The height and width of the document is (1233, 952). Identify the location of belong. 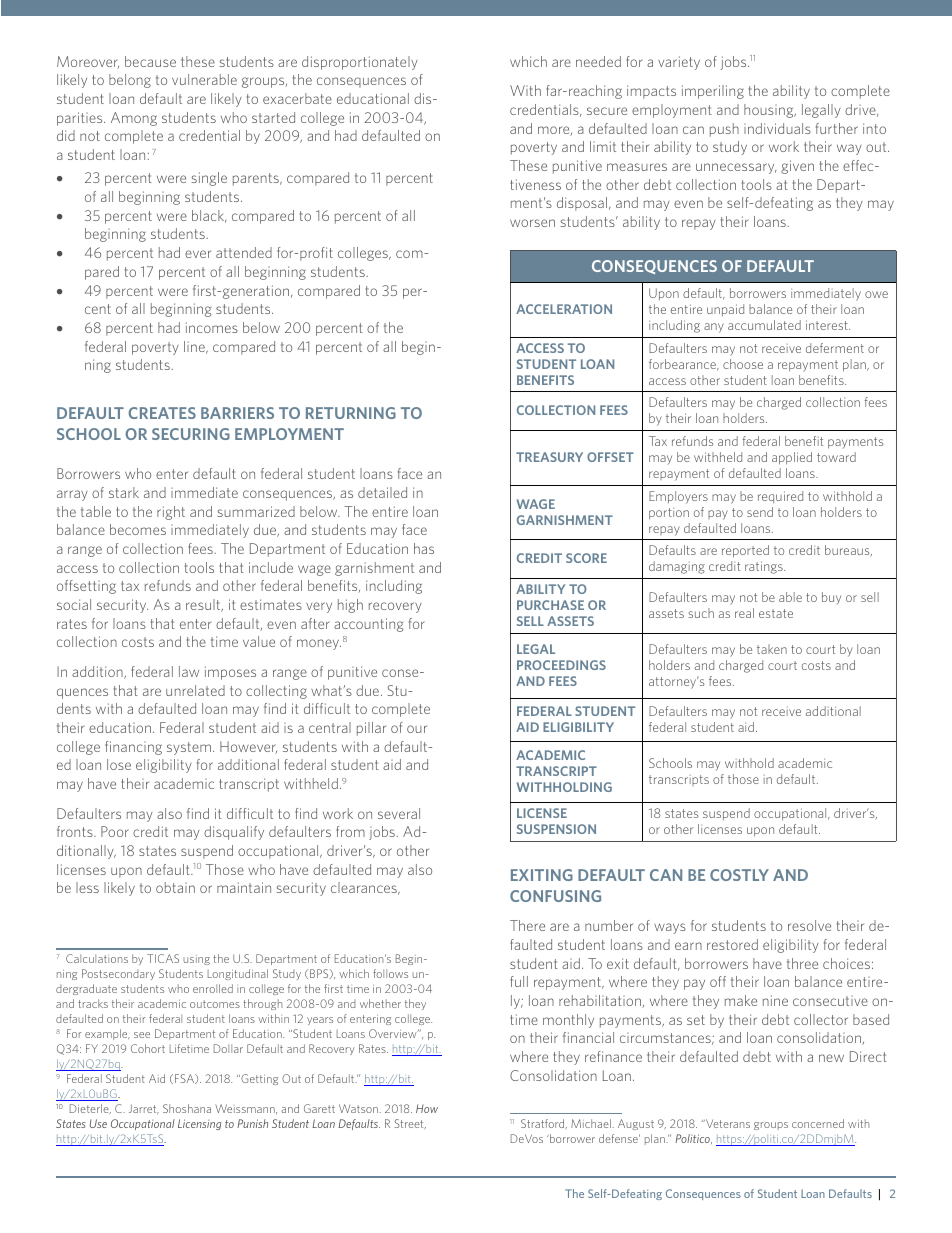
(130, 81).
